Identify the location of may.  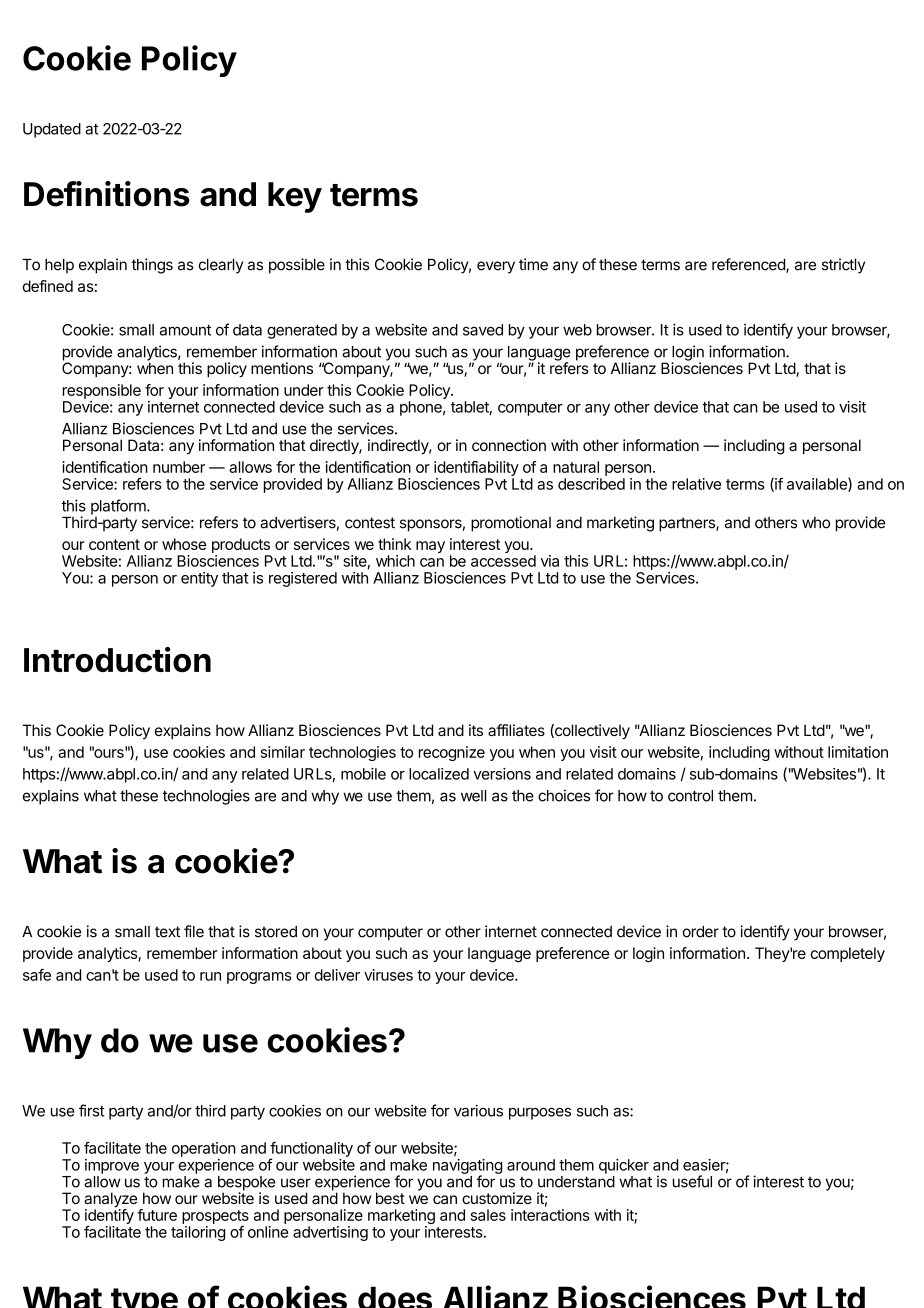
(430, 547).
